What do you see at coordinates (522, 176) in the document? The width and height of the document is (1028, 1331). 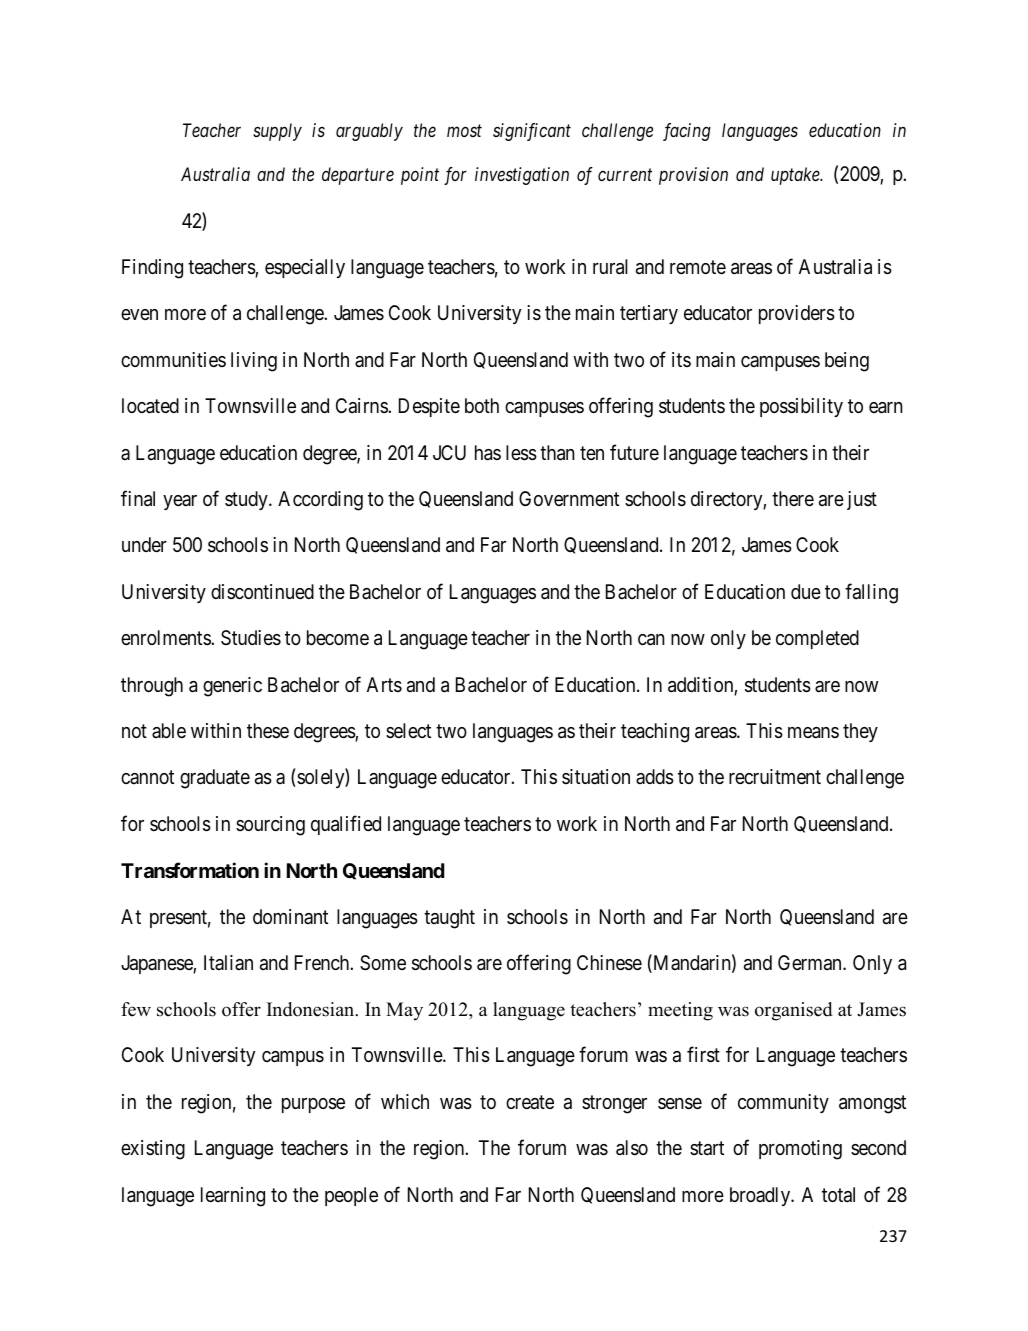 I see `investigation` at bounding box center [522, 176].
